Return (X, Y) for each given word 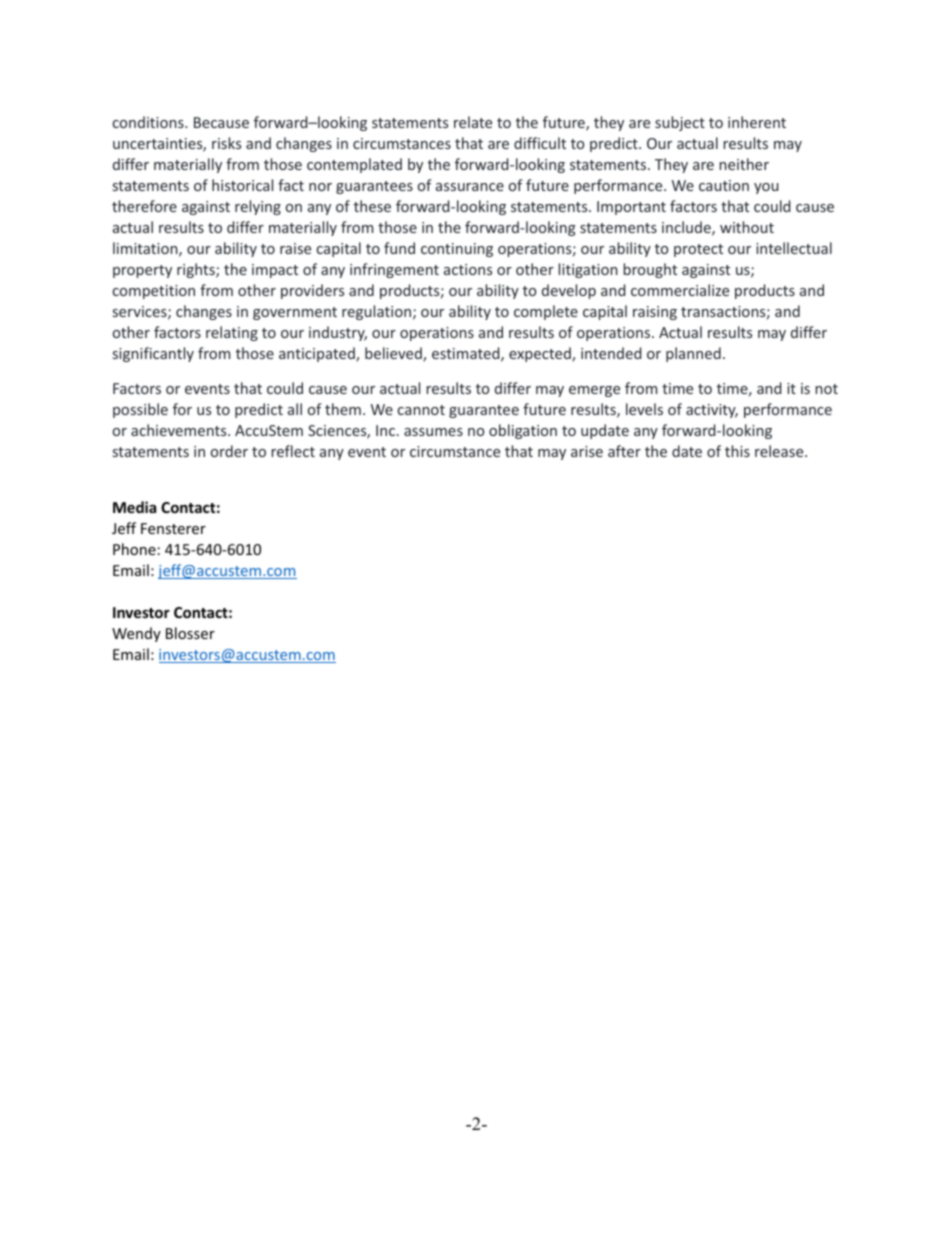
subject (680, 123)
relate (473, 122)
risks (226, 143)
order (229, 451)
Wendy (136, 634)
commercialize (680, 290)
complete (546, 312)
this (737, 451)
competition (154, 292)
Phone (134, 549)
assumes (433, 432)
